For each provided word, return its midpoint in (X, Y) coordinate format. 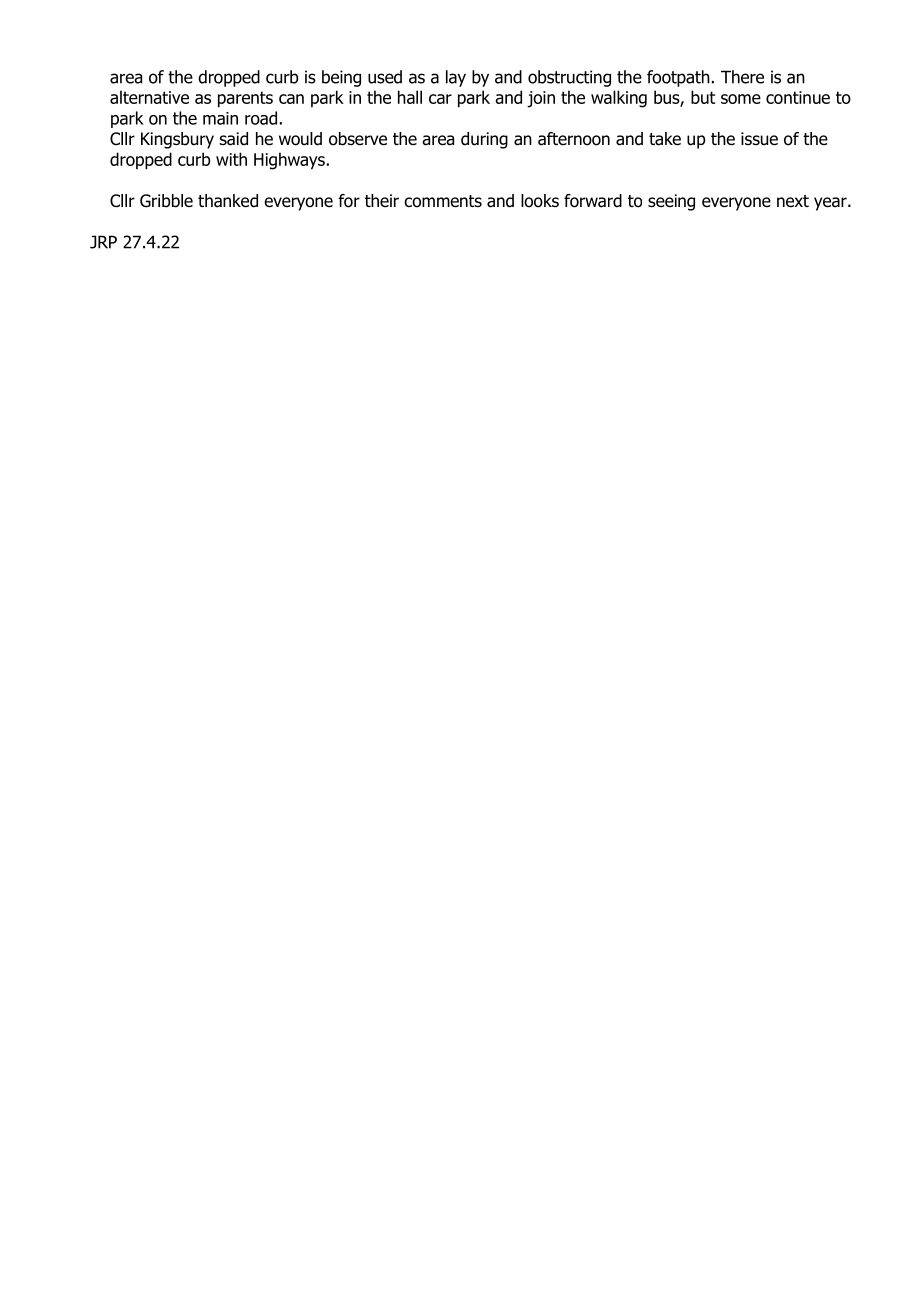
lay (456, 78)
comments (443, 201)
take (665, 139)
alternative (149, 97)
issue (759, 139)
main (220, 118)
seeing (671, 202)
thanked (228, 201)
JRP (103, 242)
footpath (678, 78)
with (231, 159)
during (484, 140)
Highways (289, 161)
